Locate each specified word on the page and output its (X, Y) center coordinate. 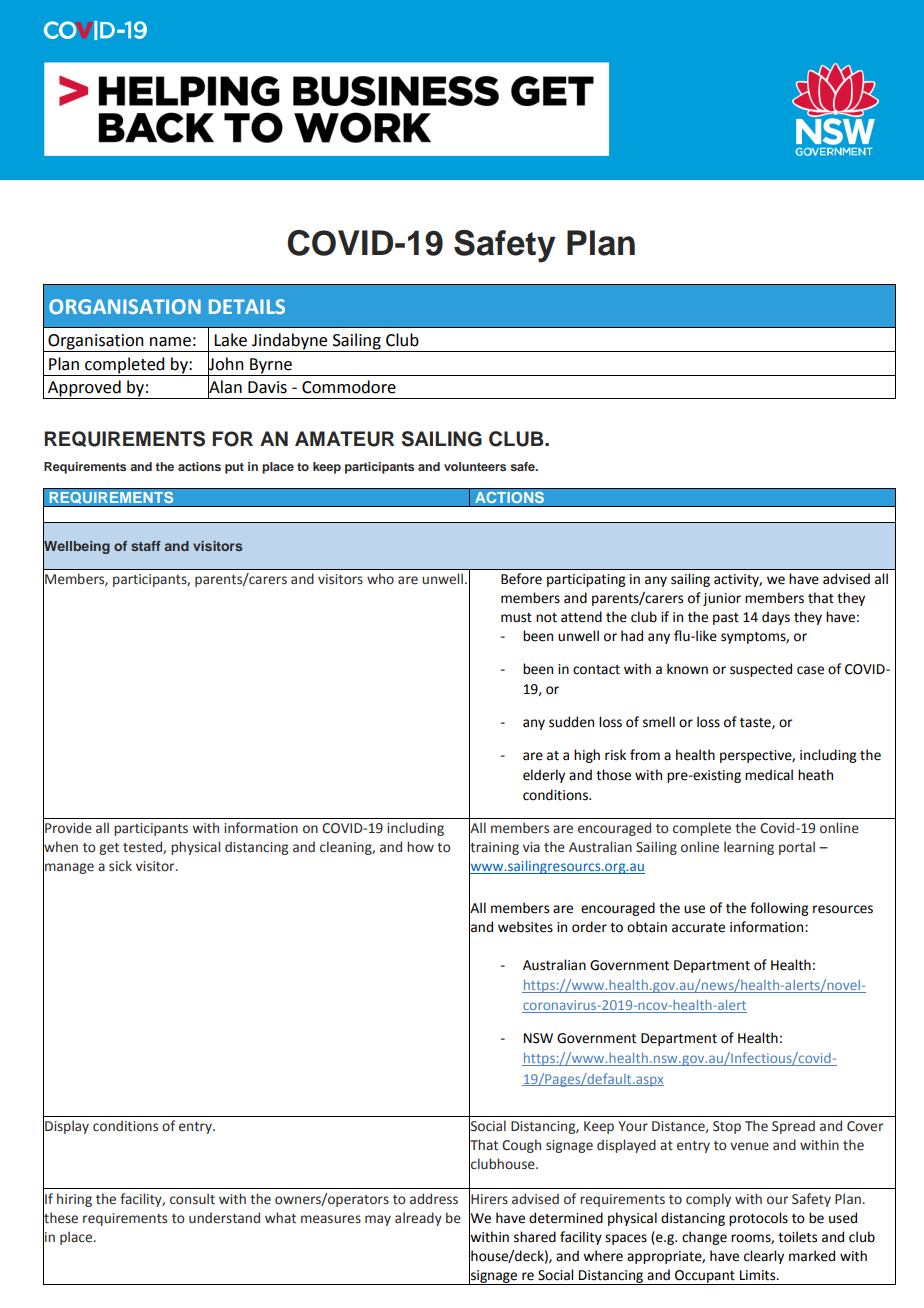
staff (146, 546)
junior (722, 599)
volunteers (475, 466)
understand (224, 1218)
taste (756, 723)
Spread (793, 1127)
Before (521, 579)
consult (192, 1199)
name (170, 342)
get (109, 849)
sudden (571, 722)
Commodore (349, 387)
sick (120, 866)
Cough (521, 1146)
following (779, 909)
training (494, 849)
